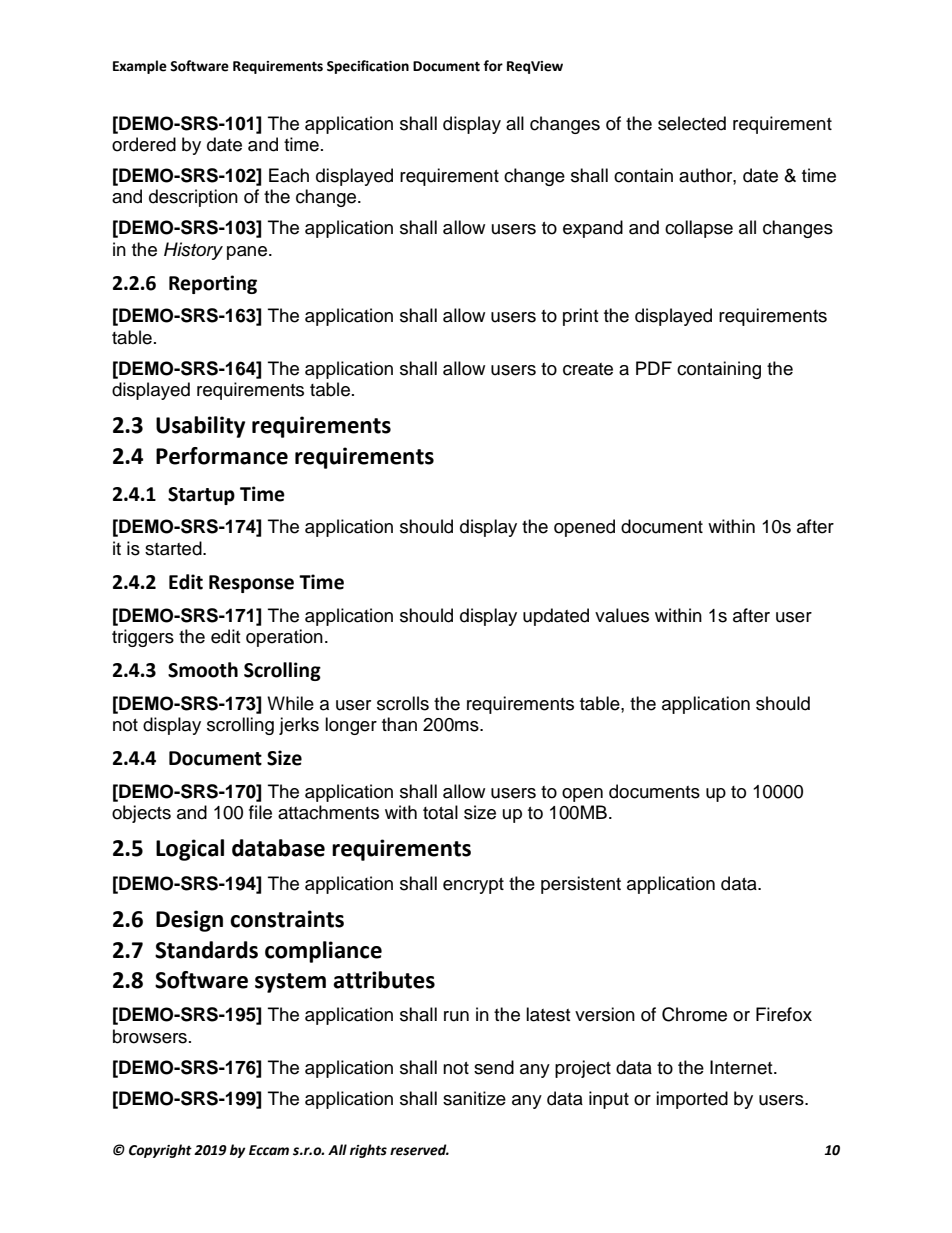 Image resolution: width=952 pixels, height=1233 pixels. I want to click on selected, so click(692, 123).
